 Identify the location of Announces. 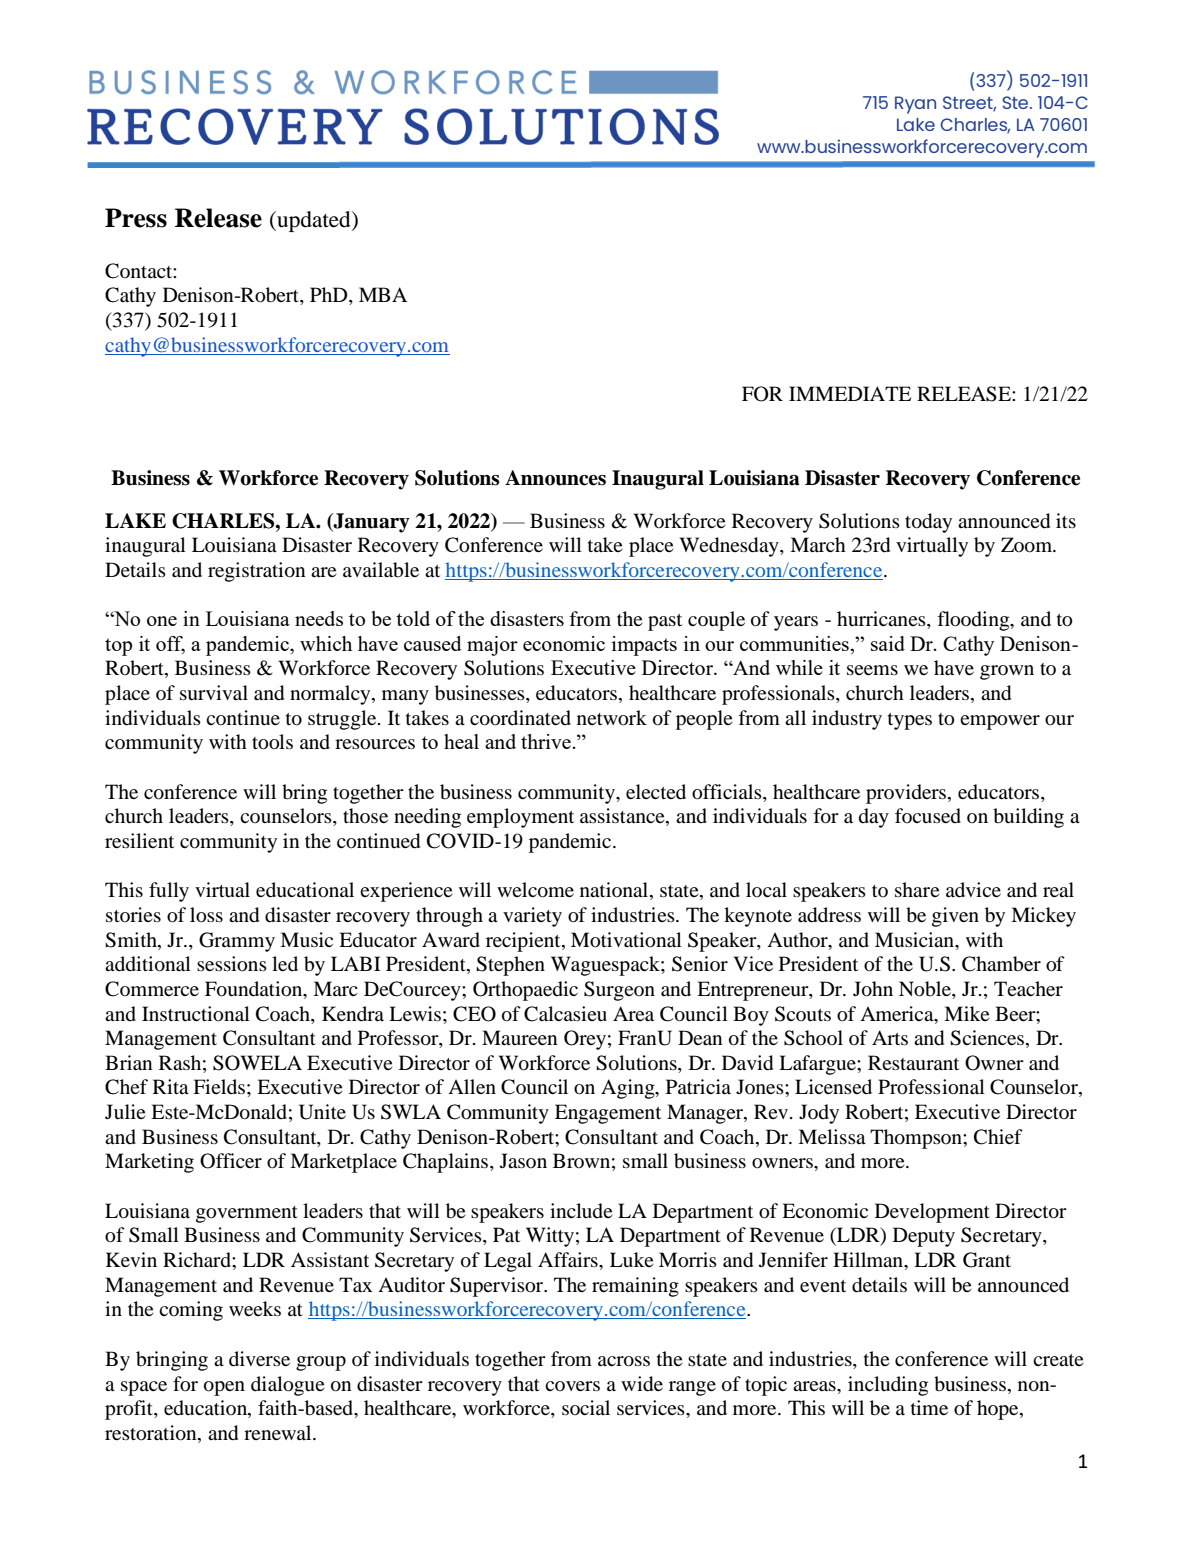
(555, 478).
